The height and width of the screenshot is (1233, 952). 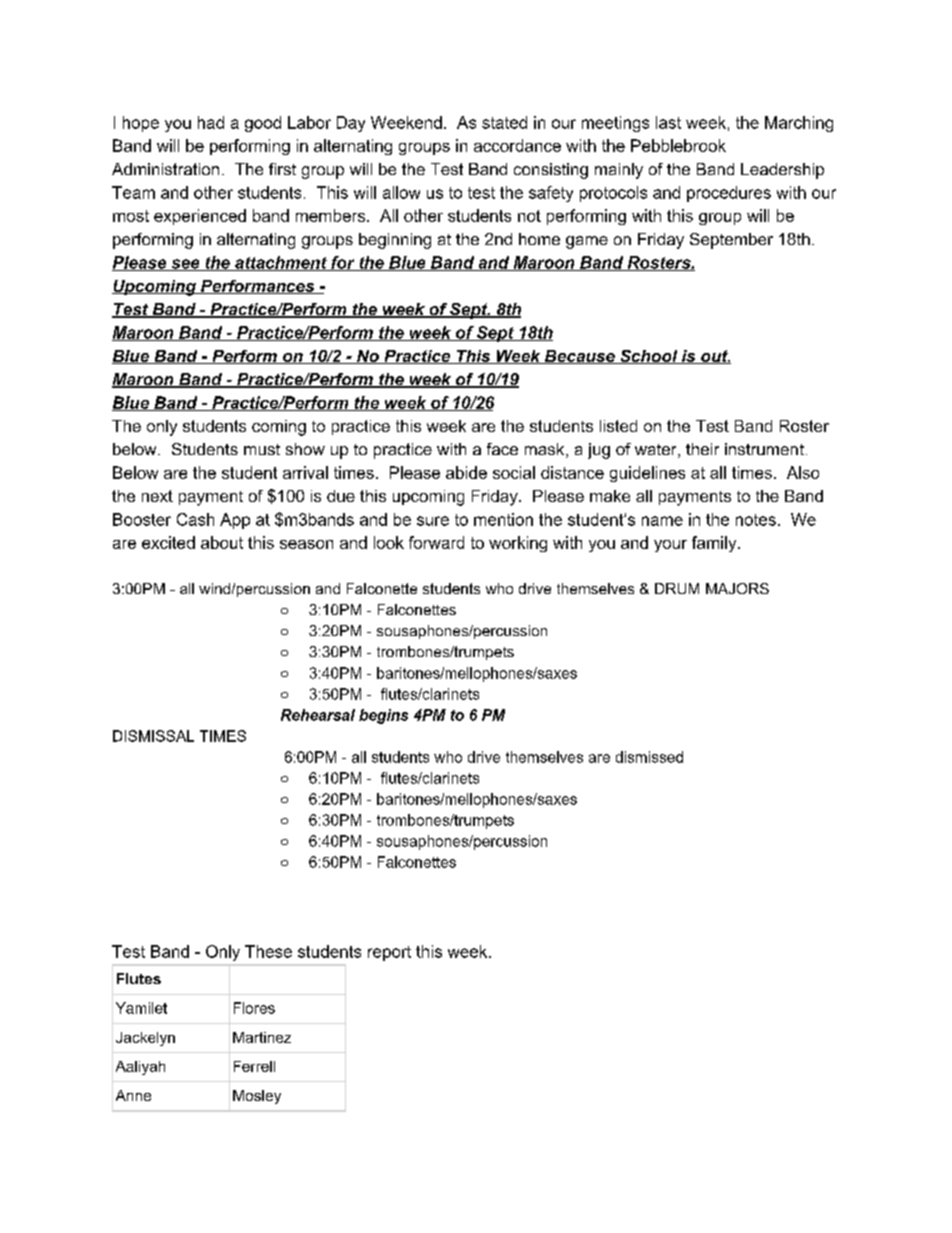 I want to click on accordance, so click(x=517, y=145).
